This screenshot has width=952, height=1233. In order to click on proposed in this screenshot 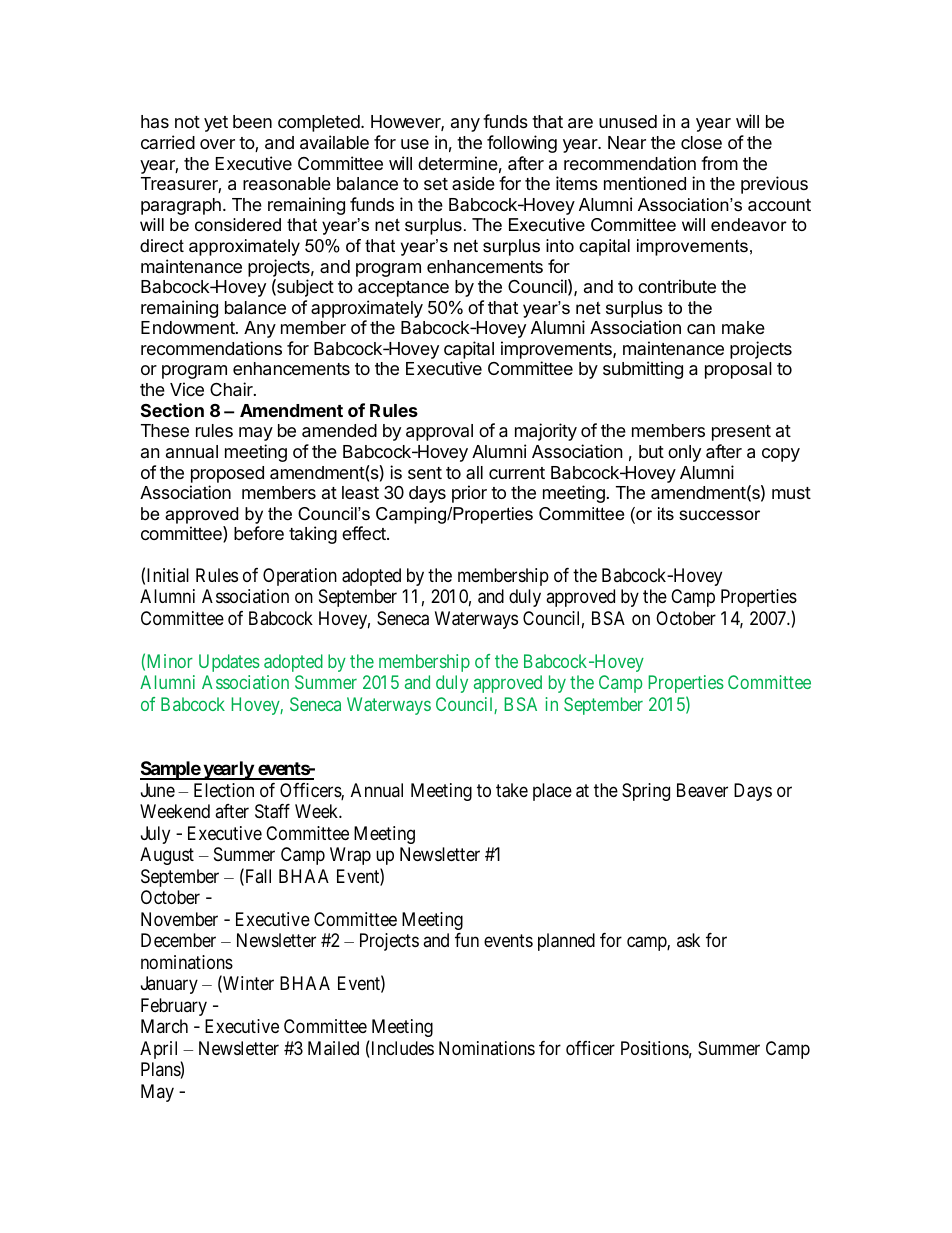, I will do `click(227, 474)`.
